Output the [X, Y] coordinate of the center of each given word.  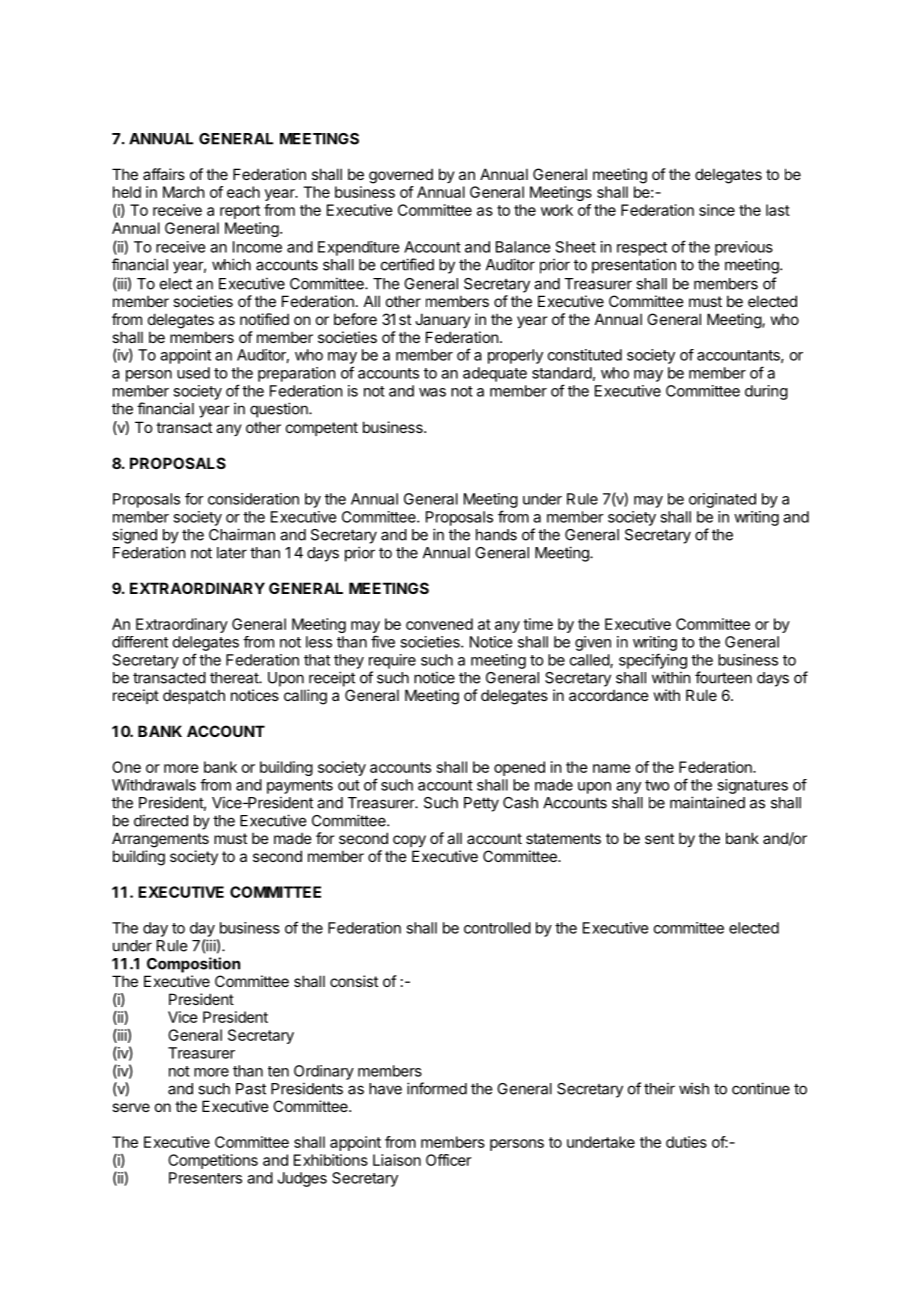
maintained [707, 802]
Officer [448, 1160]
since [717, 210]
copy [409, 841]
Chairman [242, 534]
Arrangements [160, 840]
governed [401, 176]
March [184, 192]
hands [496, 535]
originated [722, 500]
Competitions [213, 1161]
